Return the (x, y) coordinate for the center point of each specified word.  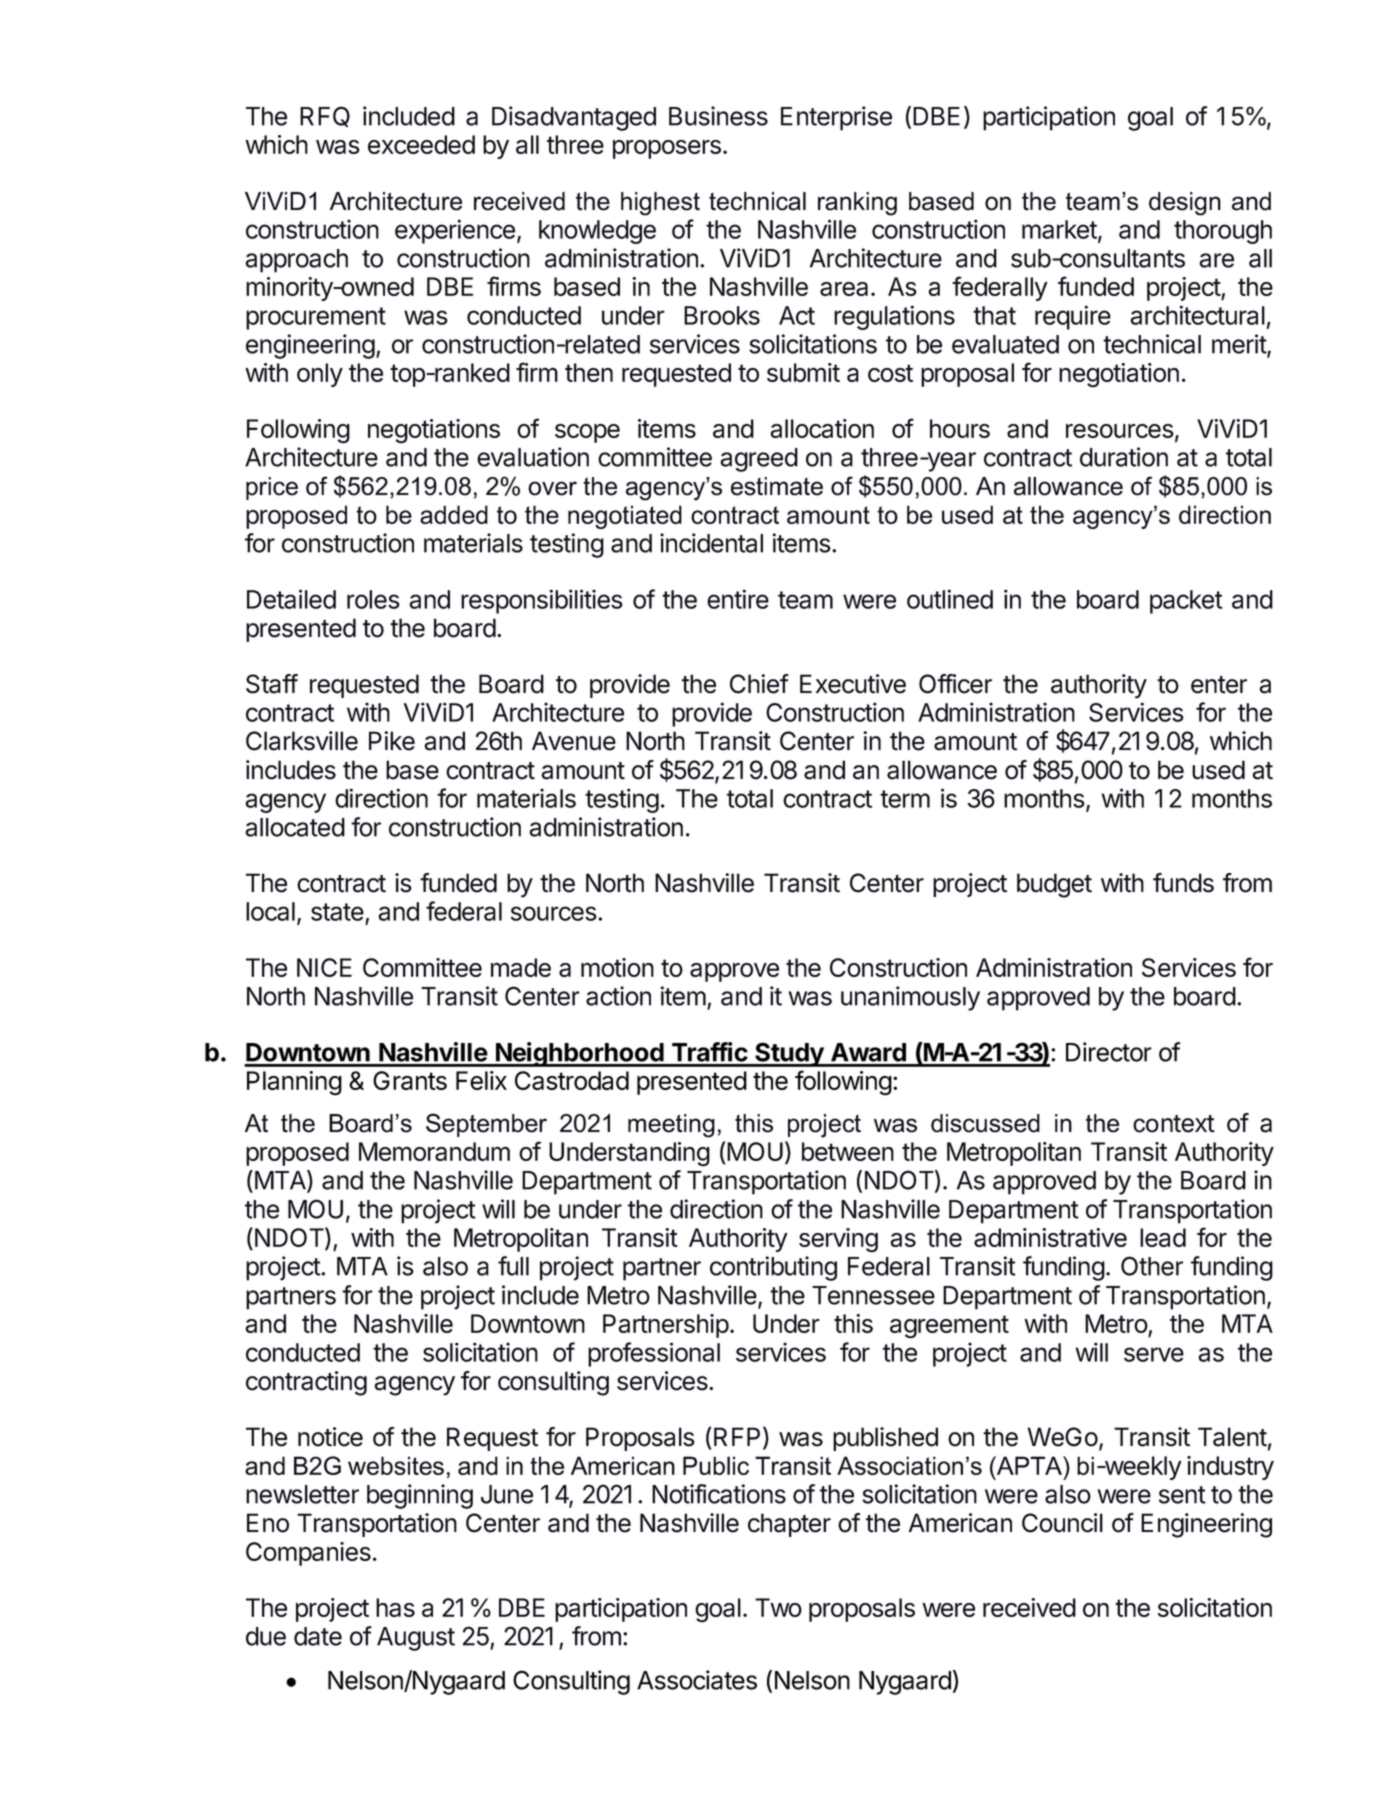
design (1185, 204)
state (338, 913)
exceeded (421, 144)
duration (1124, 457)
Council (1062, 1523)
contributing (773, 1268)
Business (718, 116)
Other (1152, 1266)
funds (1183, 883)
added (454, 514)
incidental (711, 543)
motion (617, 967)
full (513, 1266)
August (416, 1639)
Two (778, 1607)
